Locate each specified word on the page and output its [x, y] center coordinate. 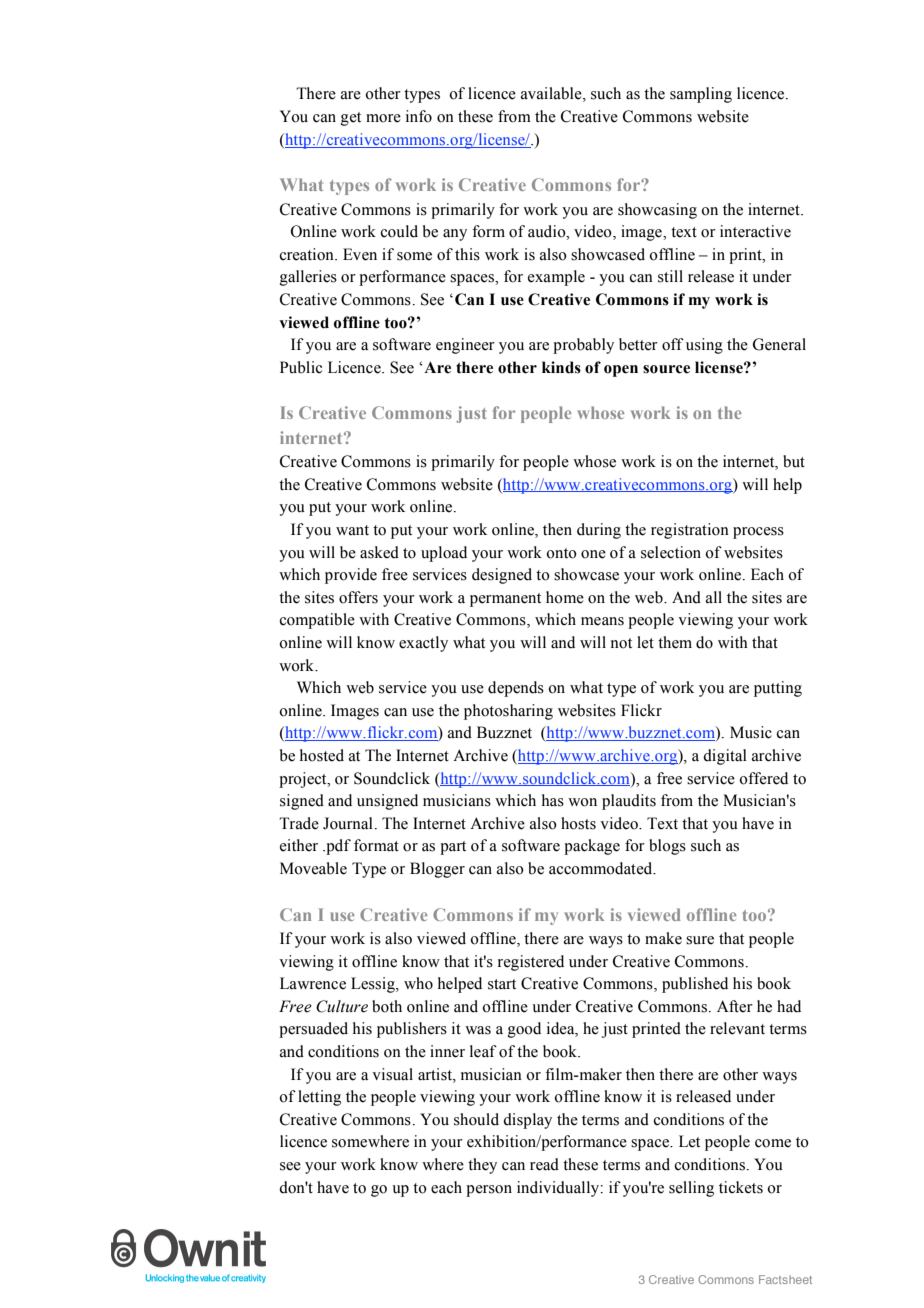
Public [301, 367]
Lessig [374, 985]
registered [531, 963]
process [758, 533]
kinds [561, 367]
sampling [701, 95]
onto [561, 553]
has [553, 800]
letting [319, 1098]
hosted [322, 755]
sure [700, 940]
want [352, 530]
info [419, 116]
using [704, 346]
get [351, 119]
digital [725, 757]
